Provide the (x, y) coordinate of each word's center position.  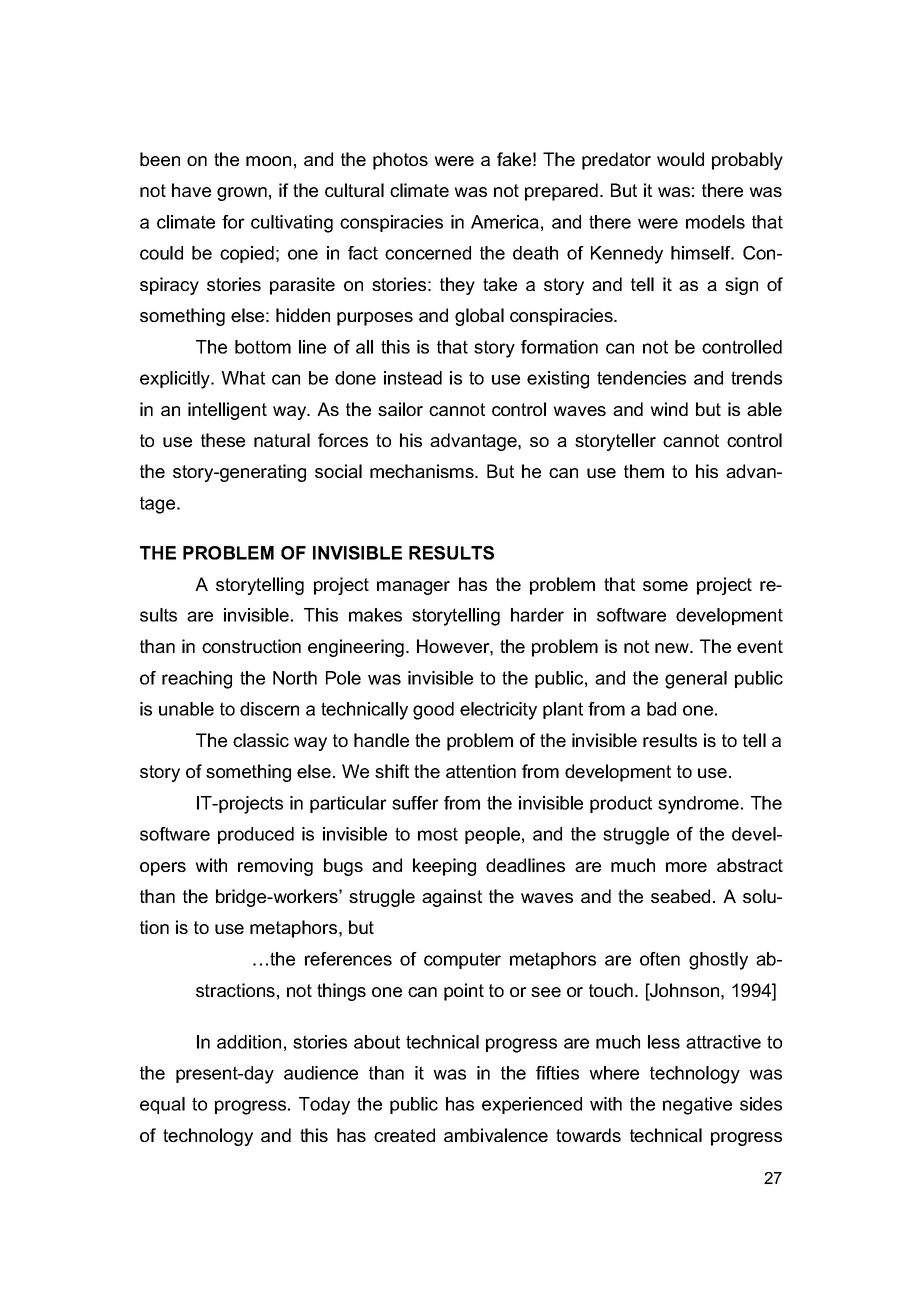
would (680, 159)
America (505, 222)
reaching (197, 680)
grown (242, 194)
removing (275, 867)
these (223, 440)
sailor (400, 409)
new (673, 648)
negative (697, 1106)
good (433, 711)
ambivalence (496, 1135)
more (686, 867)
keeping (444, 867)
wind (669, 409)
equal (162, 1105)
